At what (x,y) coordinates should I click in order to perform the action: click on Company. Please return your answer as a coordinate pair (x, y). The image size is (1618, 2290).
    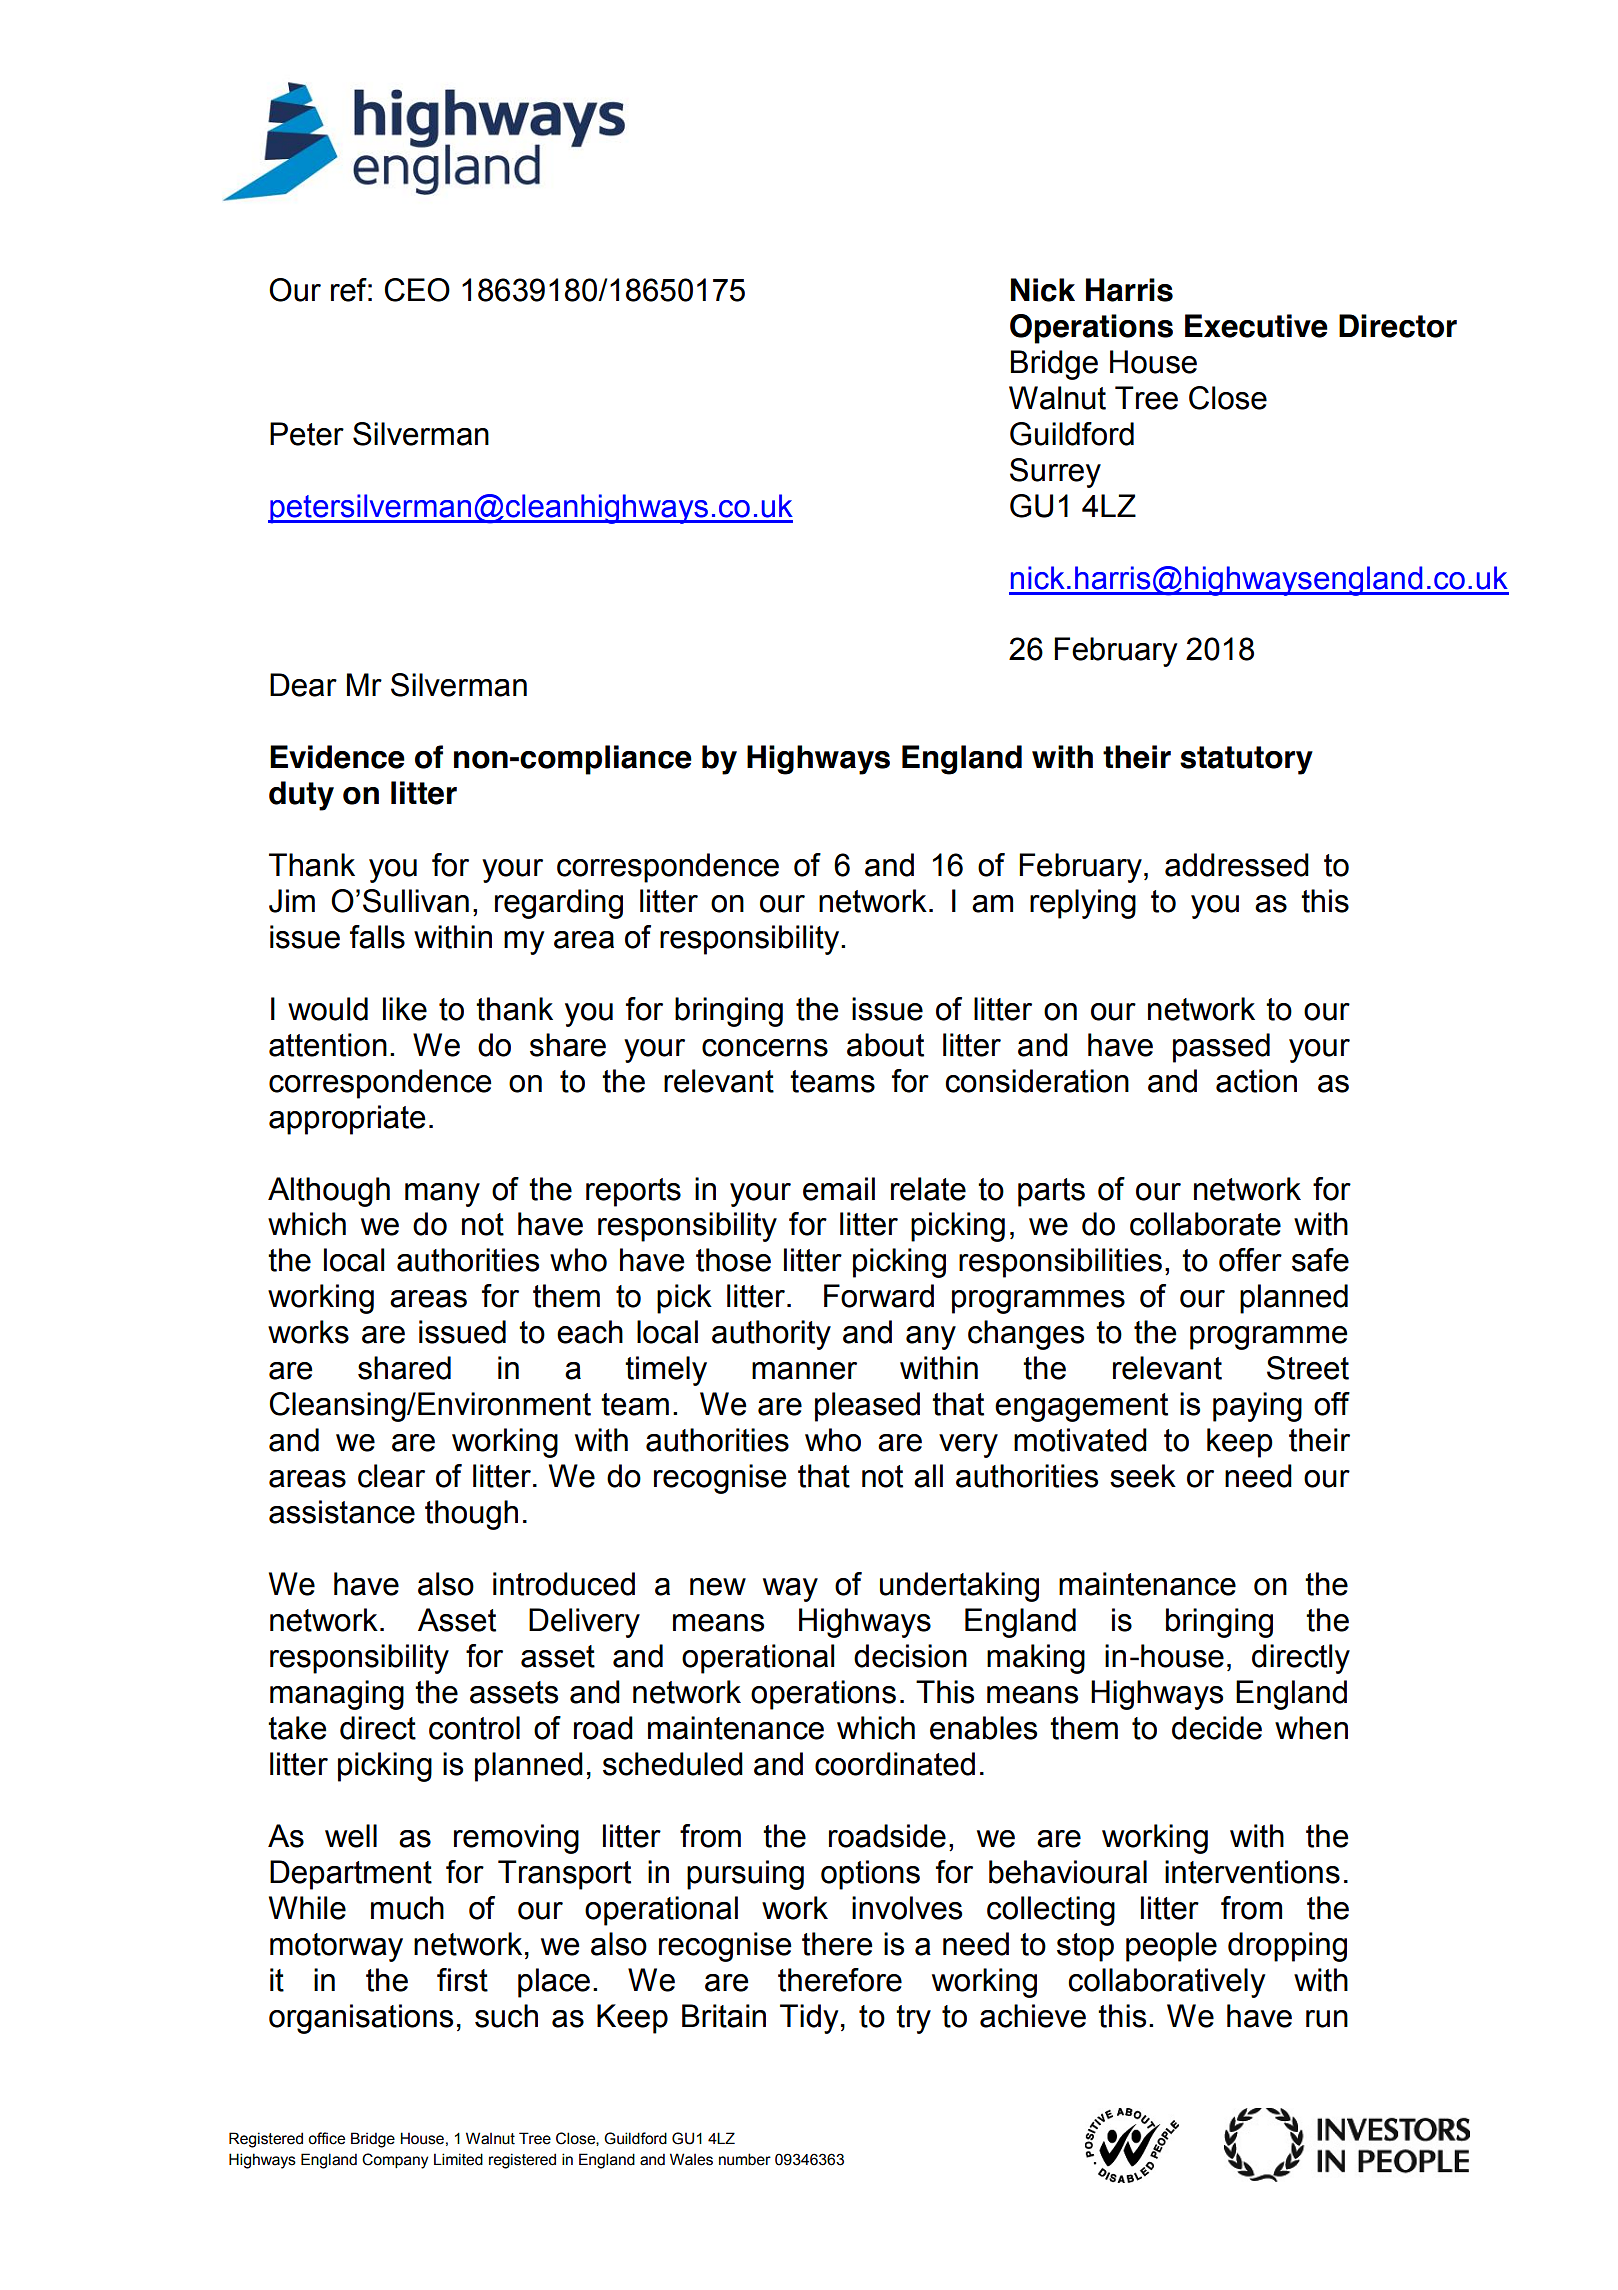
    Looking at the image, I should click on (395, 2161).
